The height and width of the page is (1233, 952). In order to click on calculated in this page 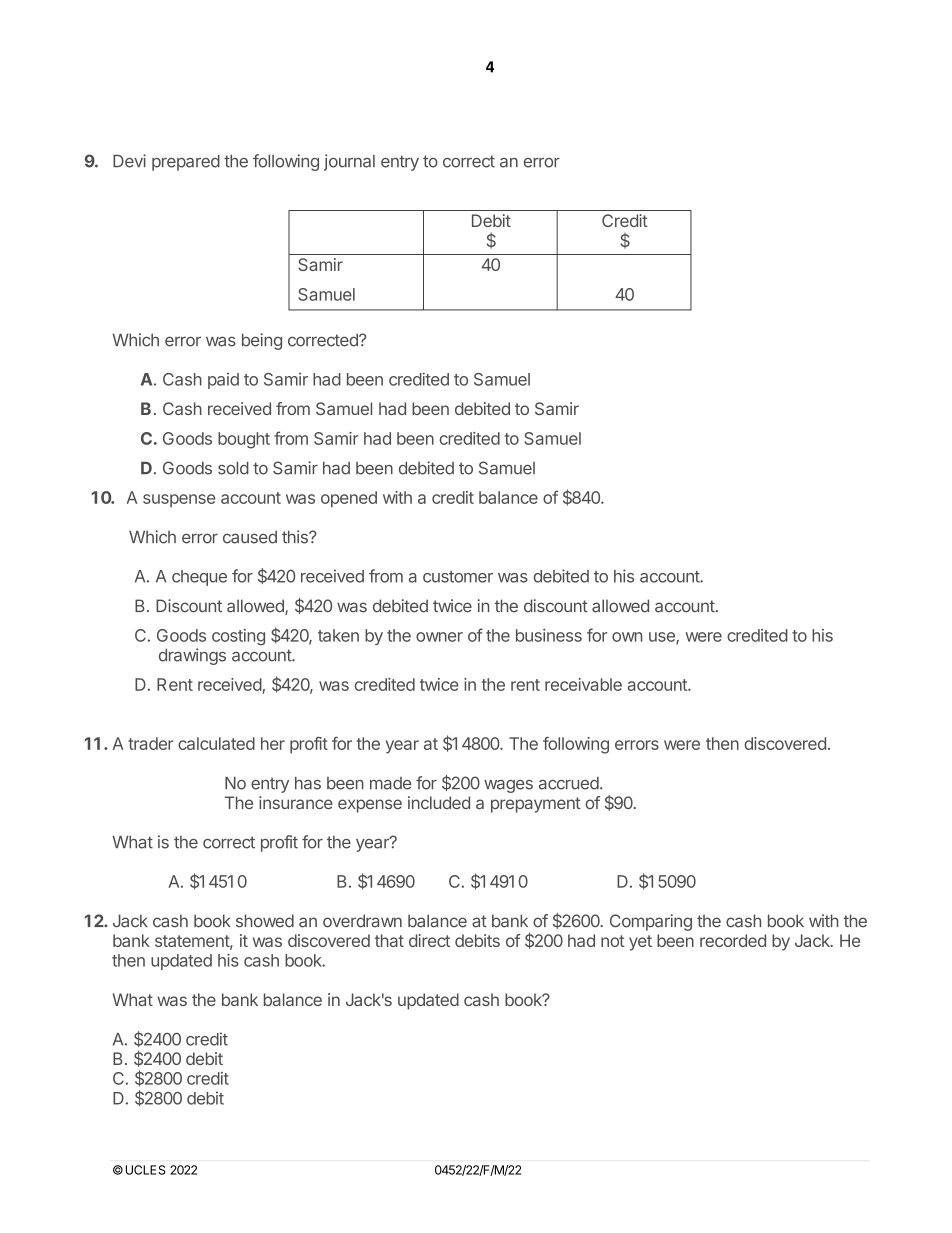, I will do `click(216, 743)`.
